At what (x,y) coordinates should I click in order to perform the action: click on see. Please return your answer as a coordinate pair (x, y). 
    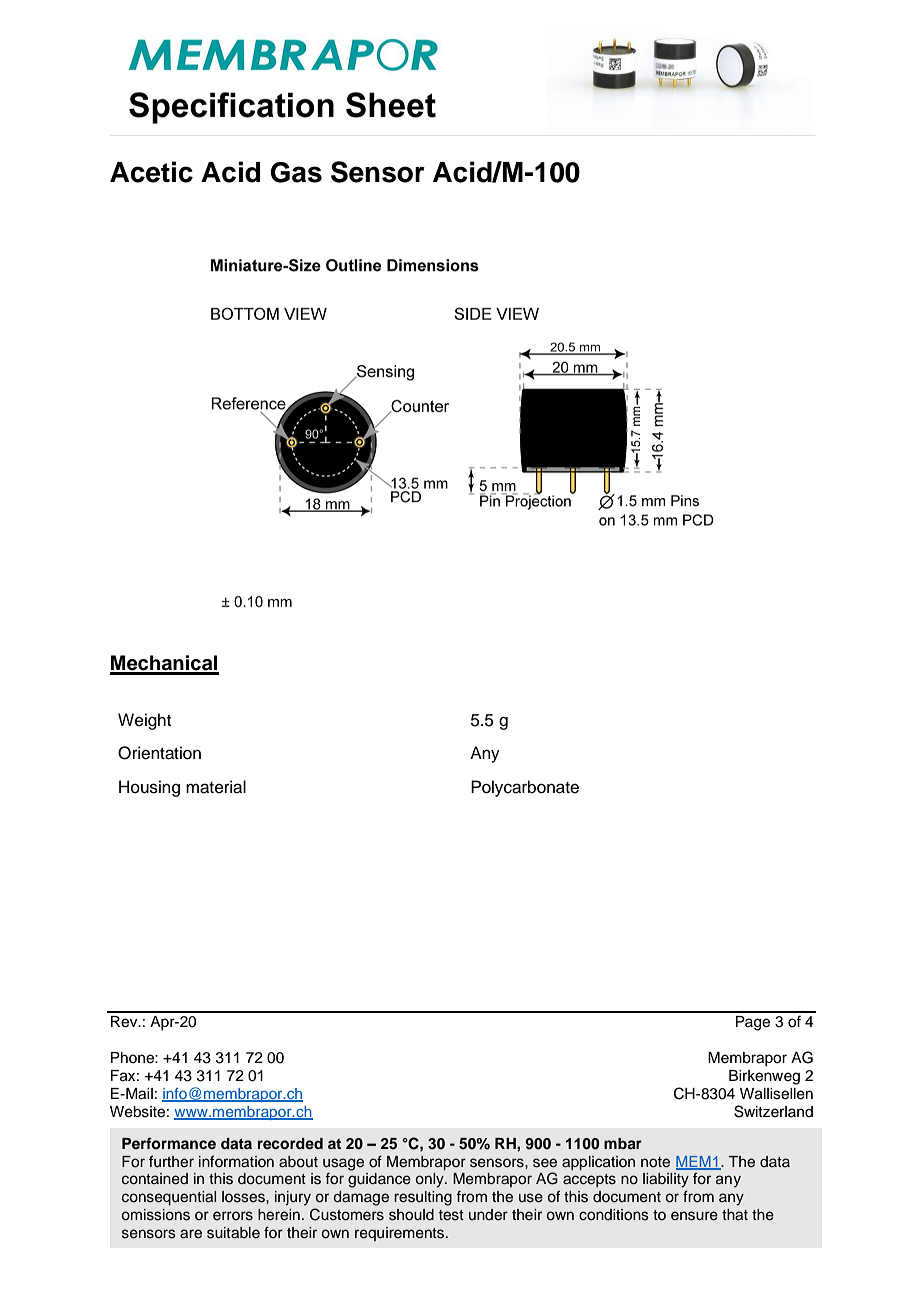
    Looking at the image, I should click on (545, 1163).
